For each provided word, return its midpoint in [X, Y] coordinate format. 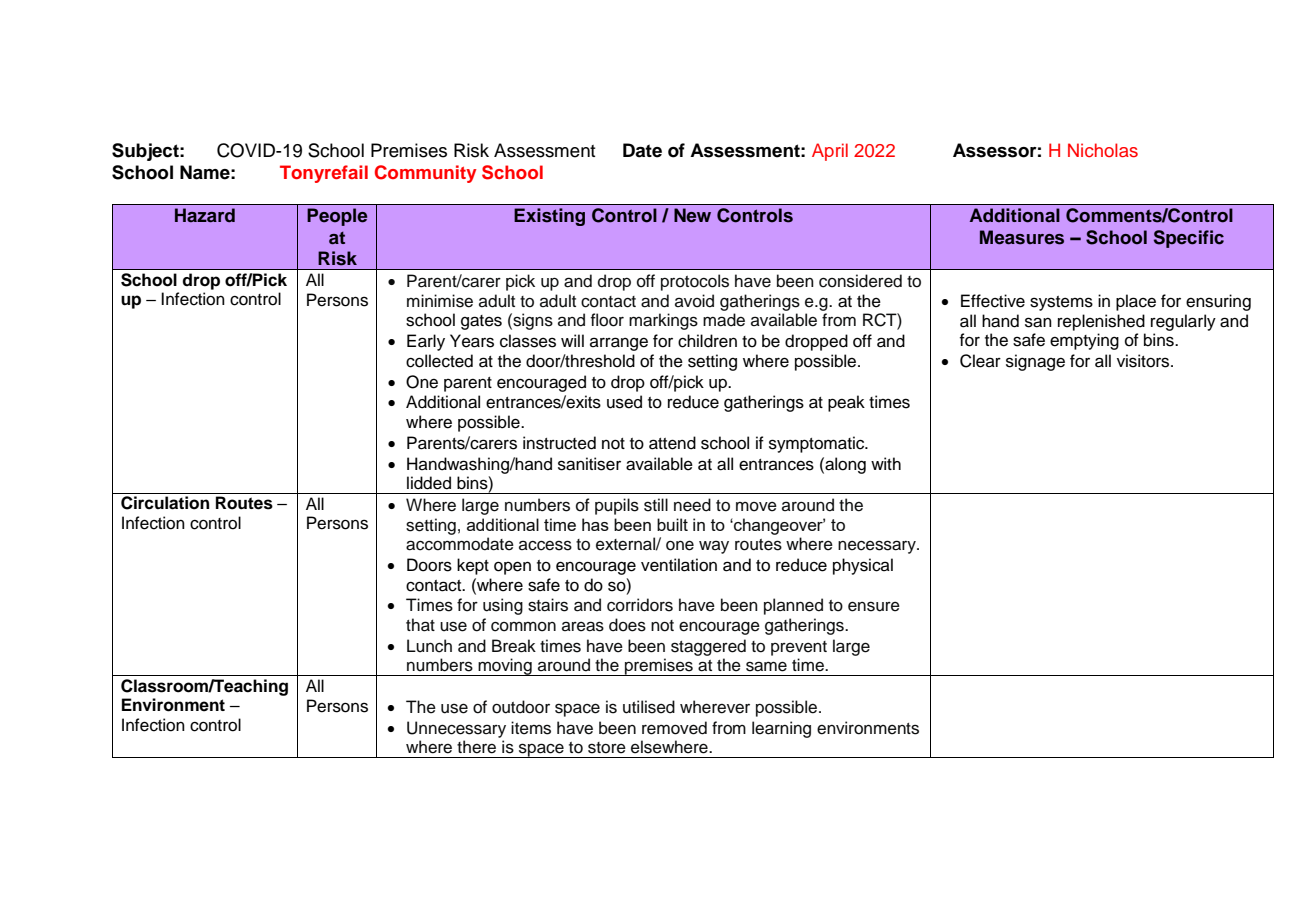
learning [781, 729]
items [531, 728]
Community [426, 174]
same [766, 666]
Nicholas [1103, 150]
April [830, 152]
